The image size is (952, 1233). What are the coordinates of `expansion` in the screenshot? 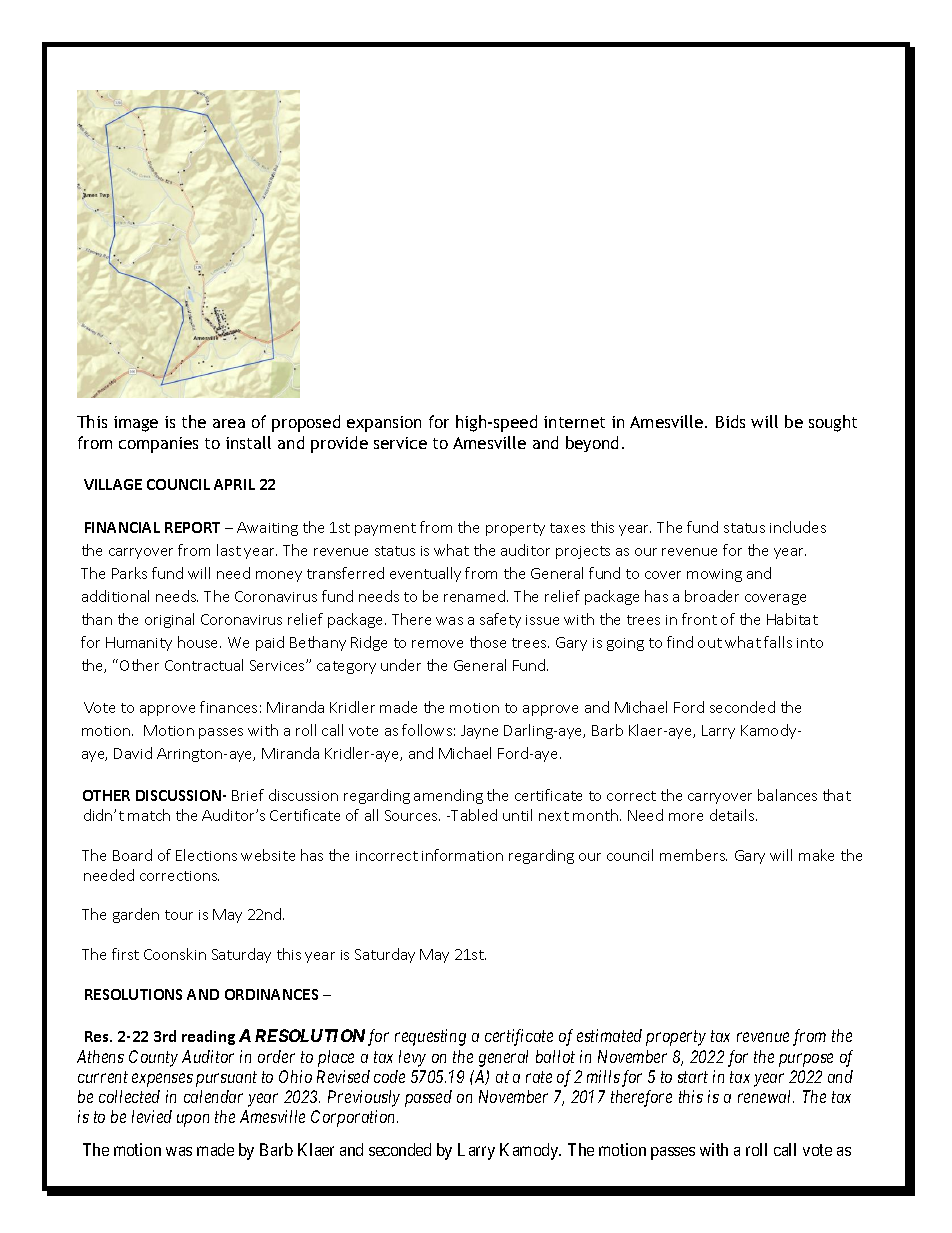 It's located at (384, 424).
